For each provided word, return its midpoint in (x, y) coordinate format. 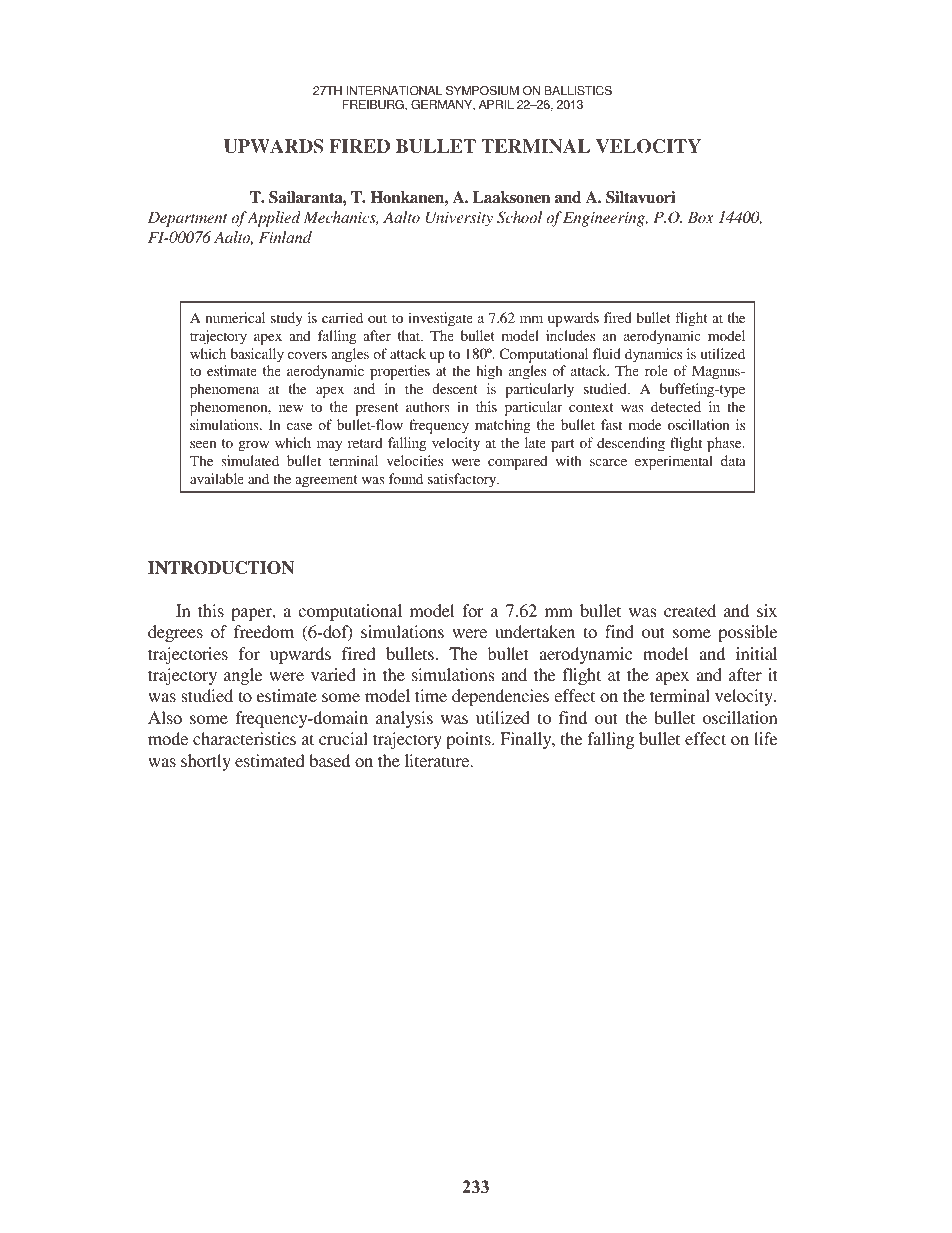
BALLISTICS (578, 90)
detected (676, 406)
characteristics (244, 738)
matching (503, 426)
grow (254, 446)
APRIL (496, 104)
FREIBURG (374, 105)
